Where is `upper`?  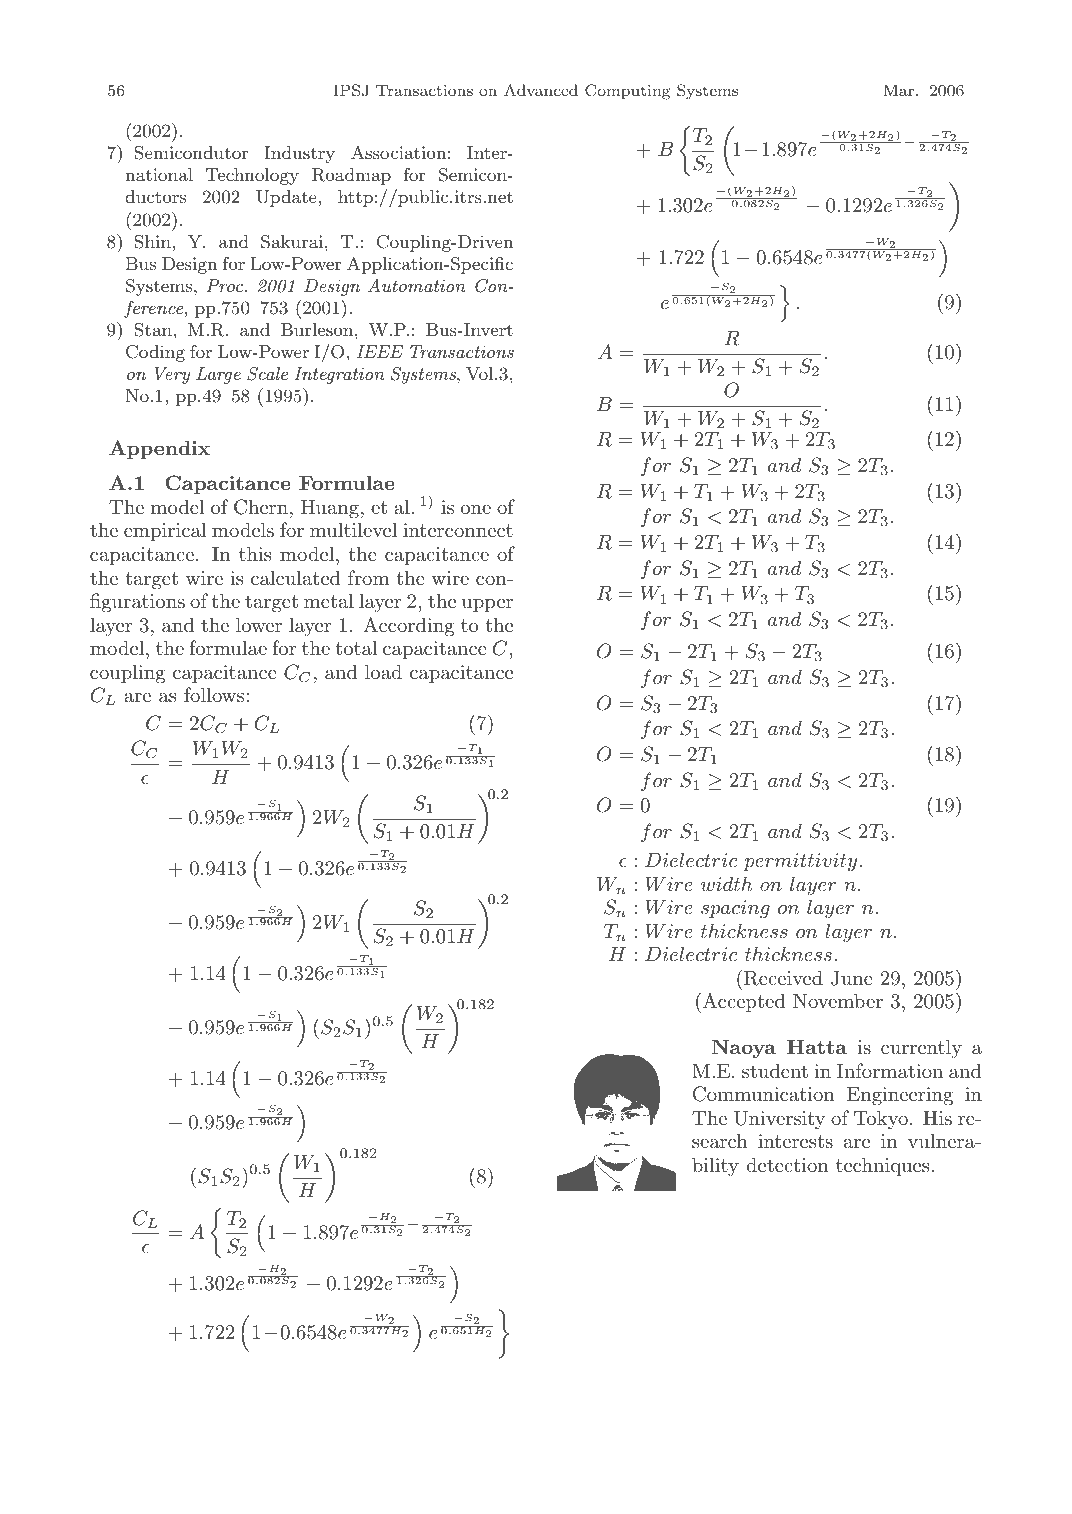 upper is located at coordinates (487, 605).
